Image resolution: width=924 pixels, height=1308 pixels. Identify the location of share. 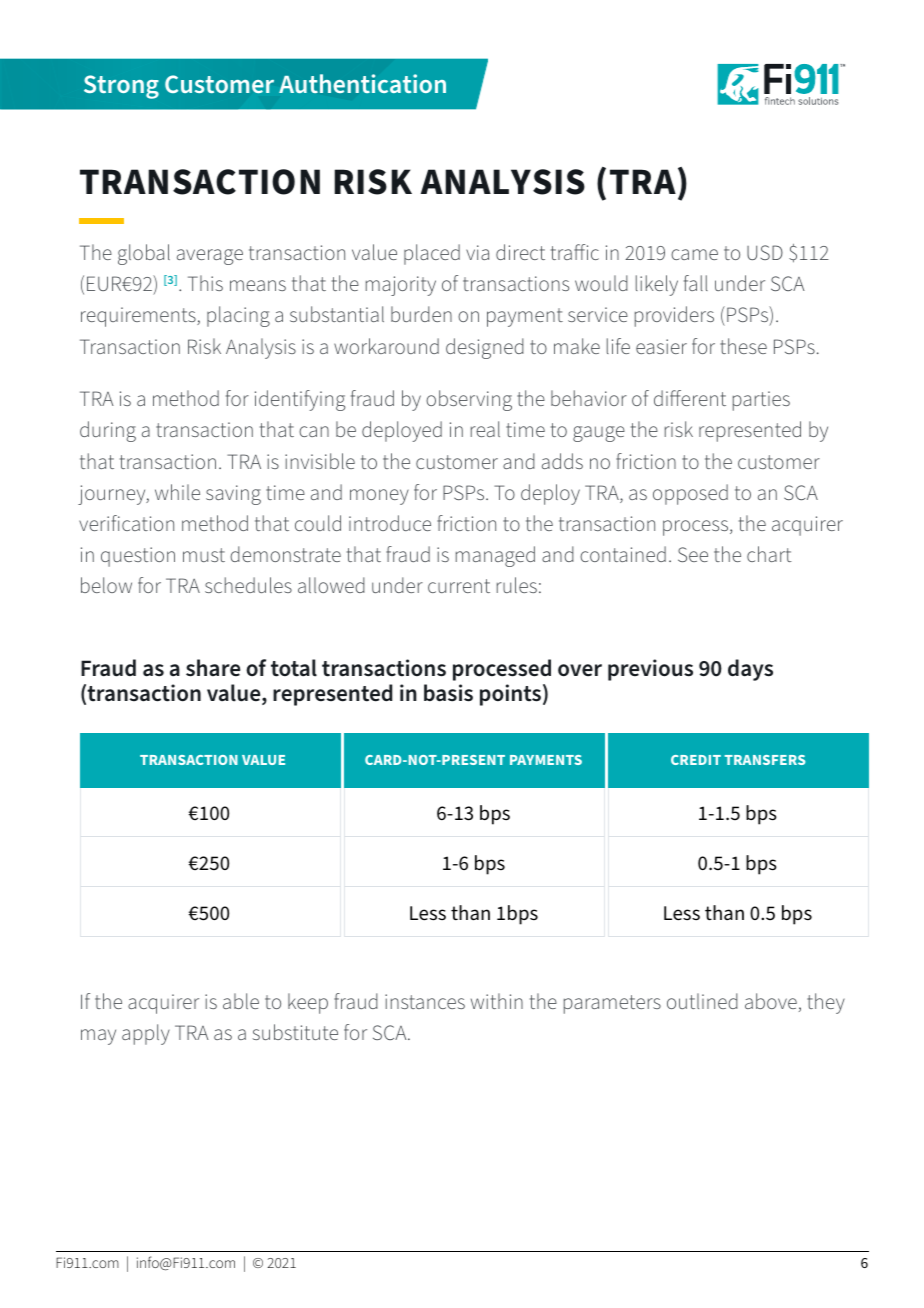
(213, 668).
